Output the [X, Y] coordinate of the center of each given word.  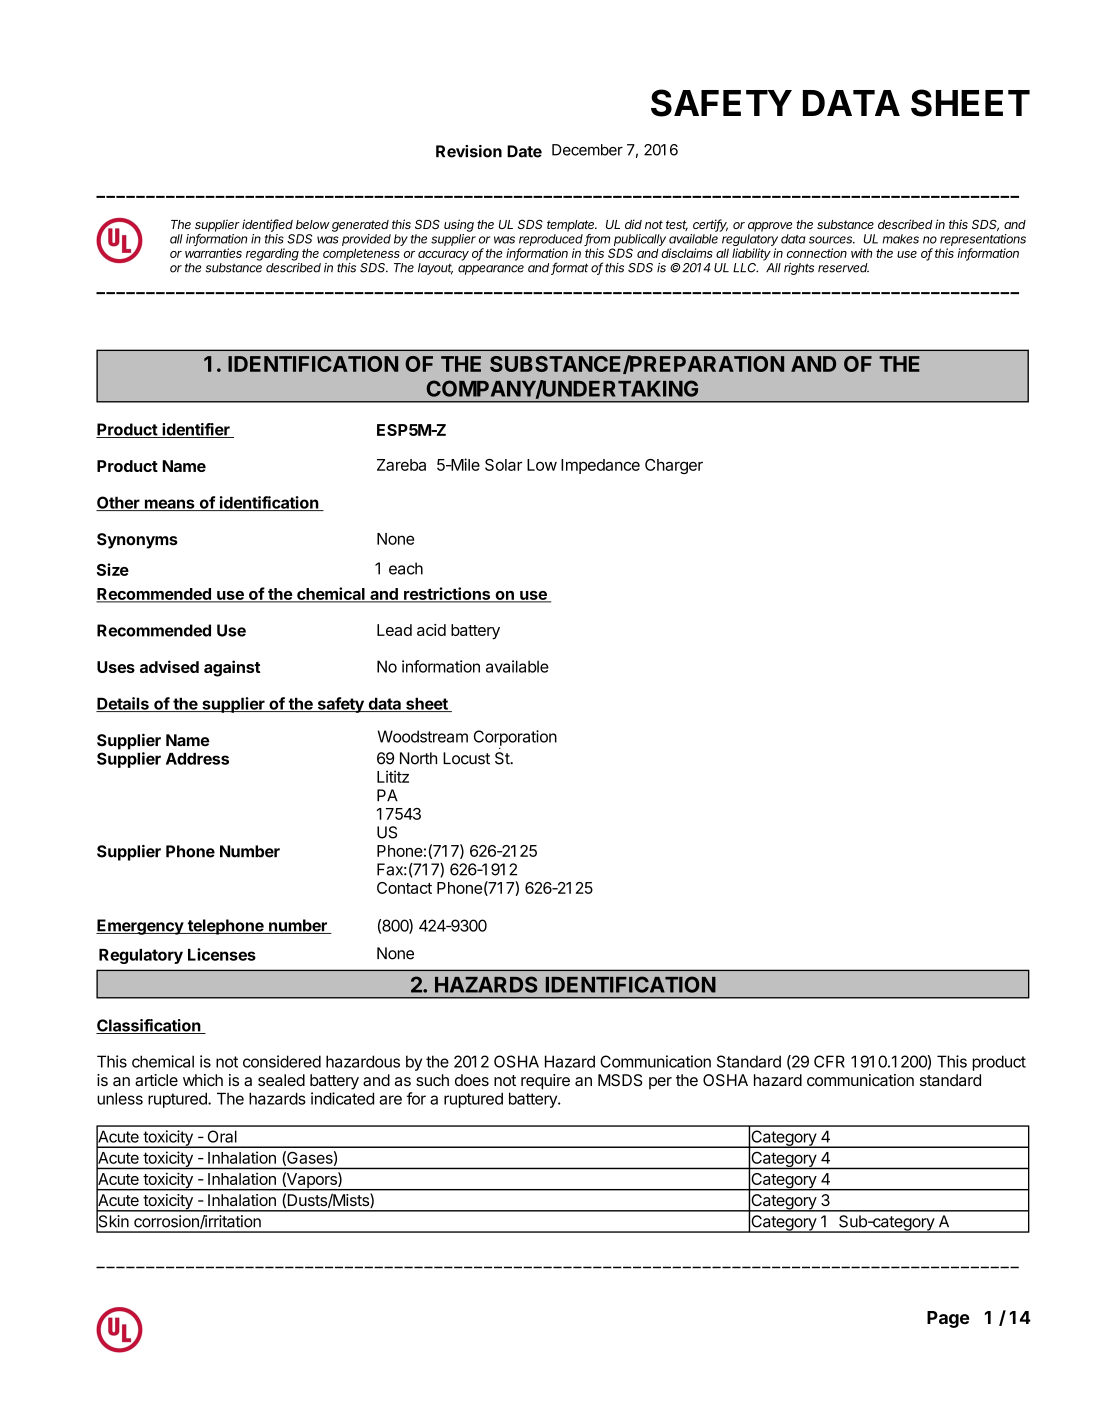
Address [197, 759]
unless [120, 1098]
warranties [213, 253]
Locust [466, 758]
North [418, 758]
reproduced [552, 240]
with [861, 253]
